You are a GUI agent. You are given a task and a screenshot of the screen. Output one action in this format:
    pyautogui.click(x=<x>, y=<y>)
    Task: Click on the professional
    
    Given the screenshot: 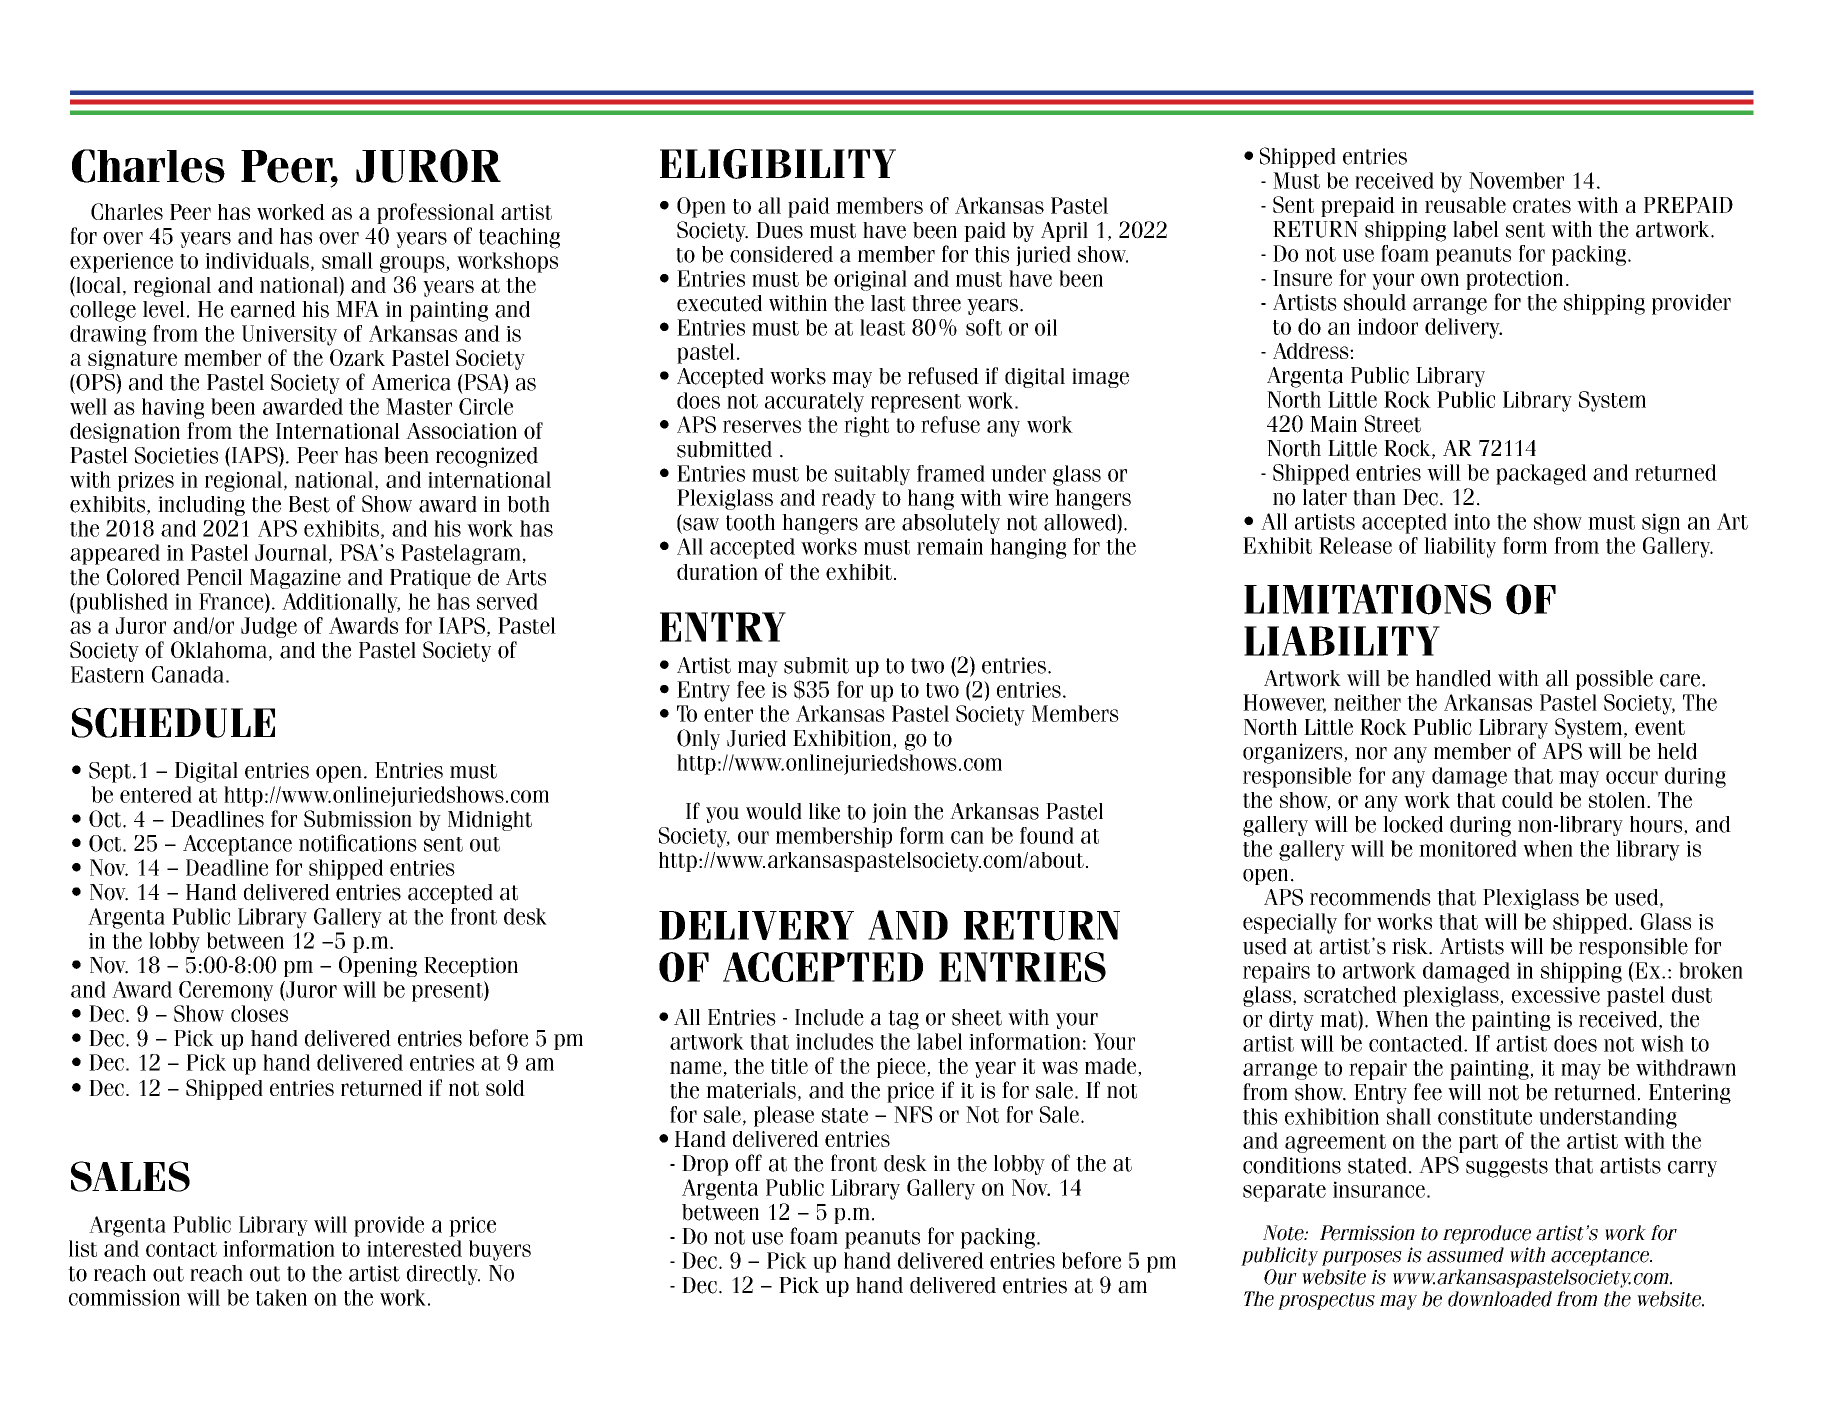 What is the action you would take?
    pyautogui.click(x=435, y=213)
